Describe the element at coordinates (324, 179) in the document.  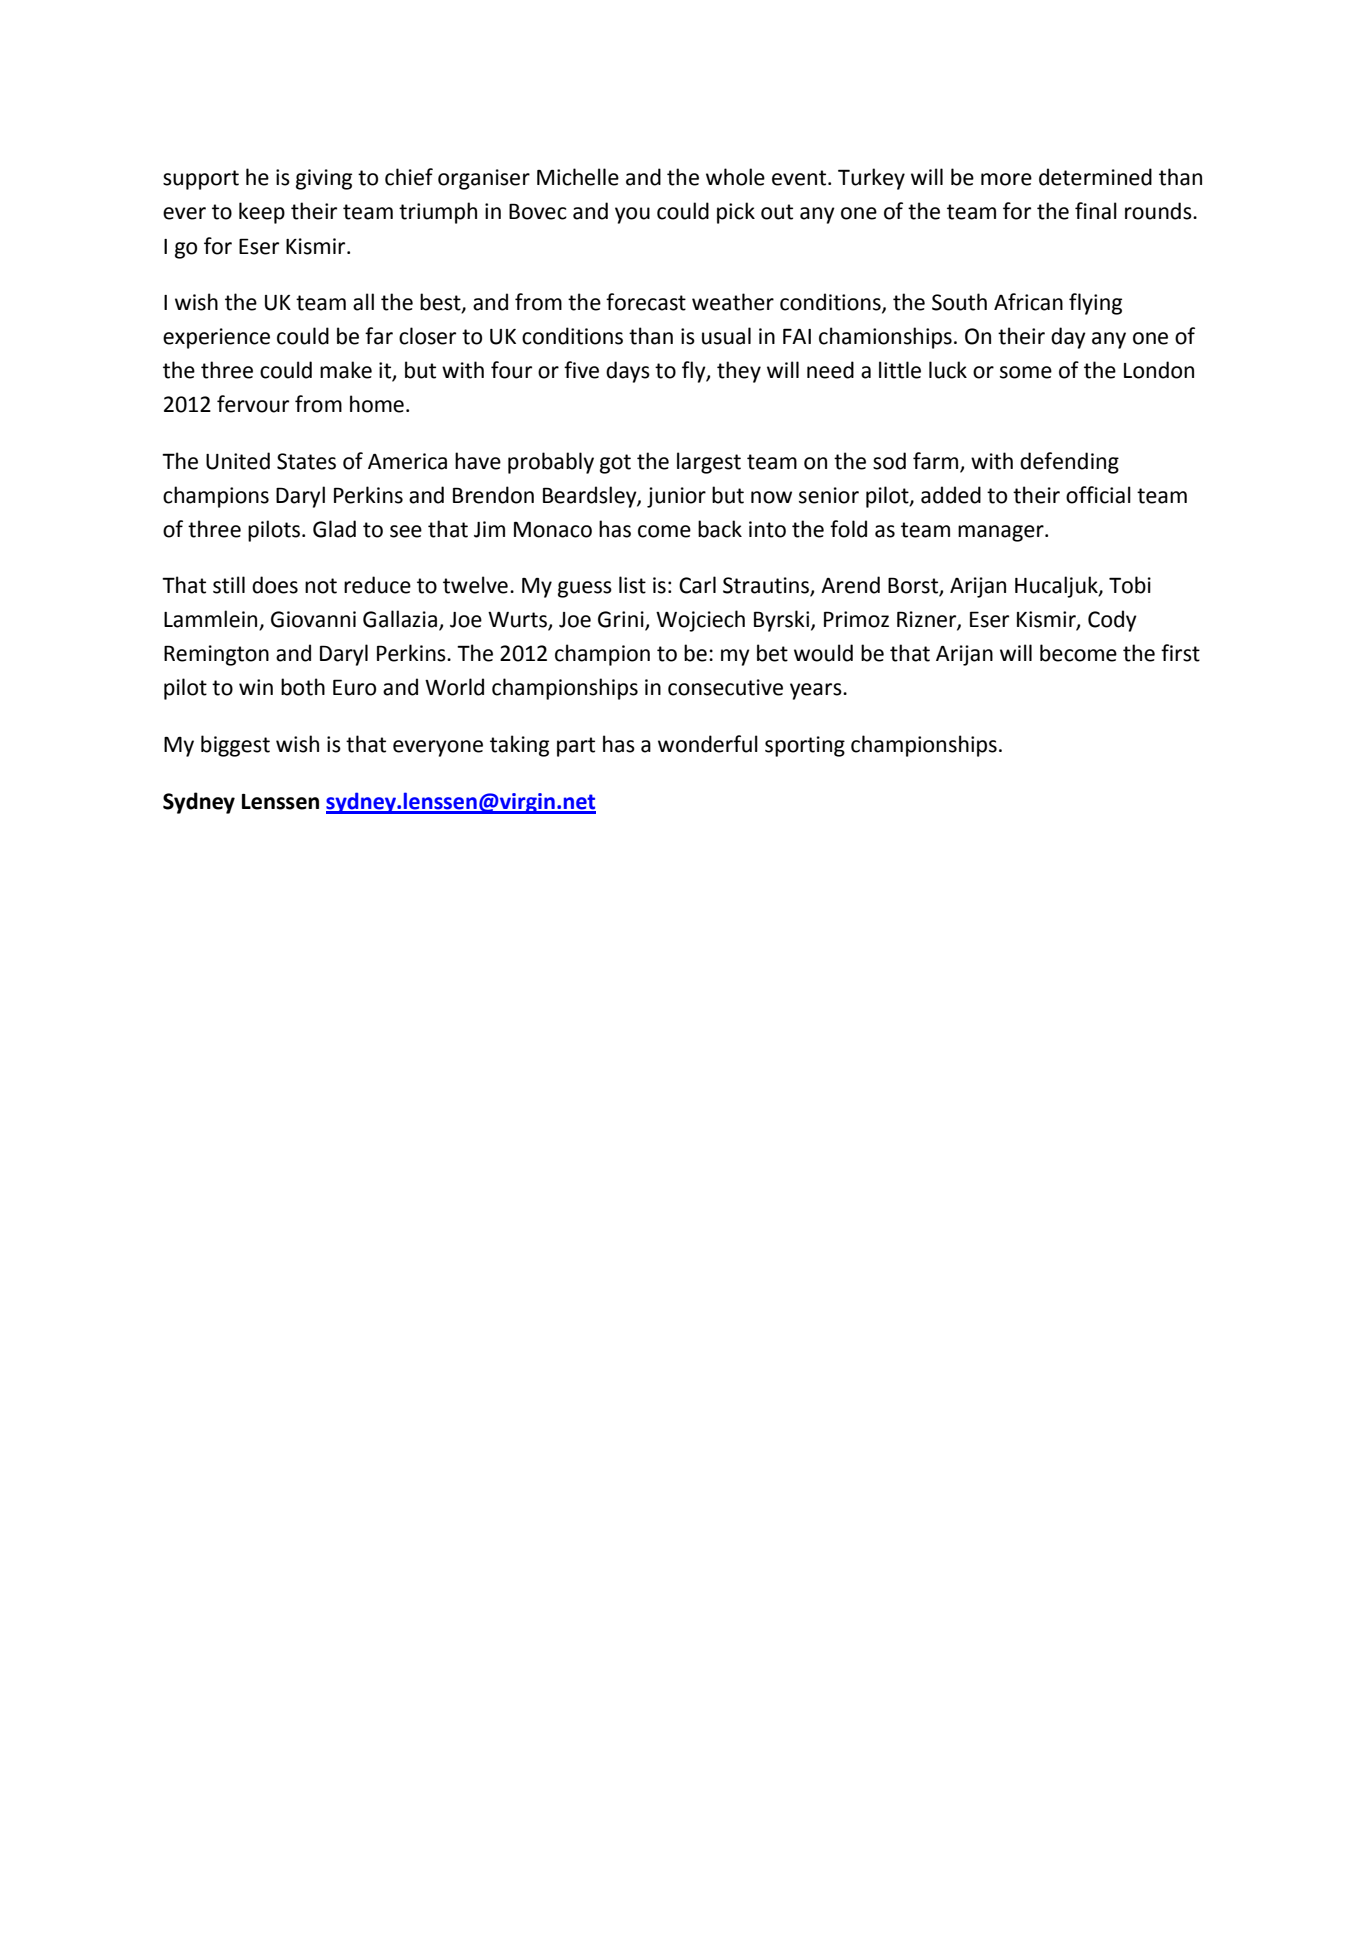
I see `giving` at that location.
